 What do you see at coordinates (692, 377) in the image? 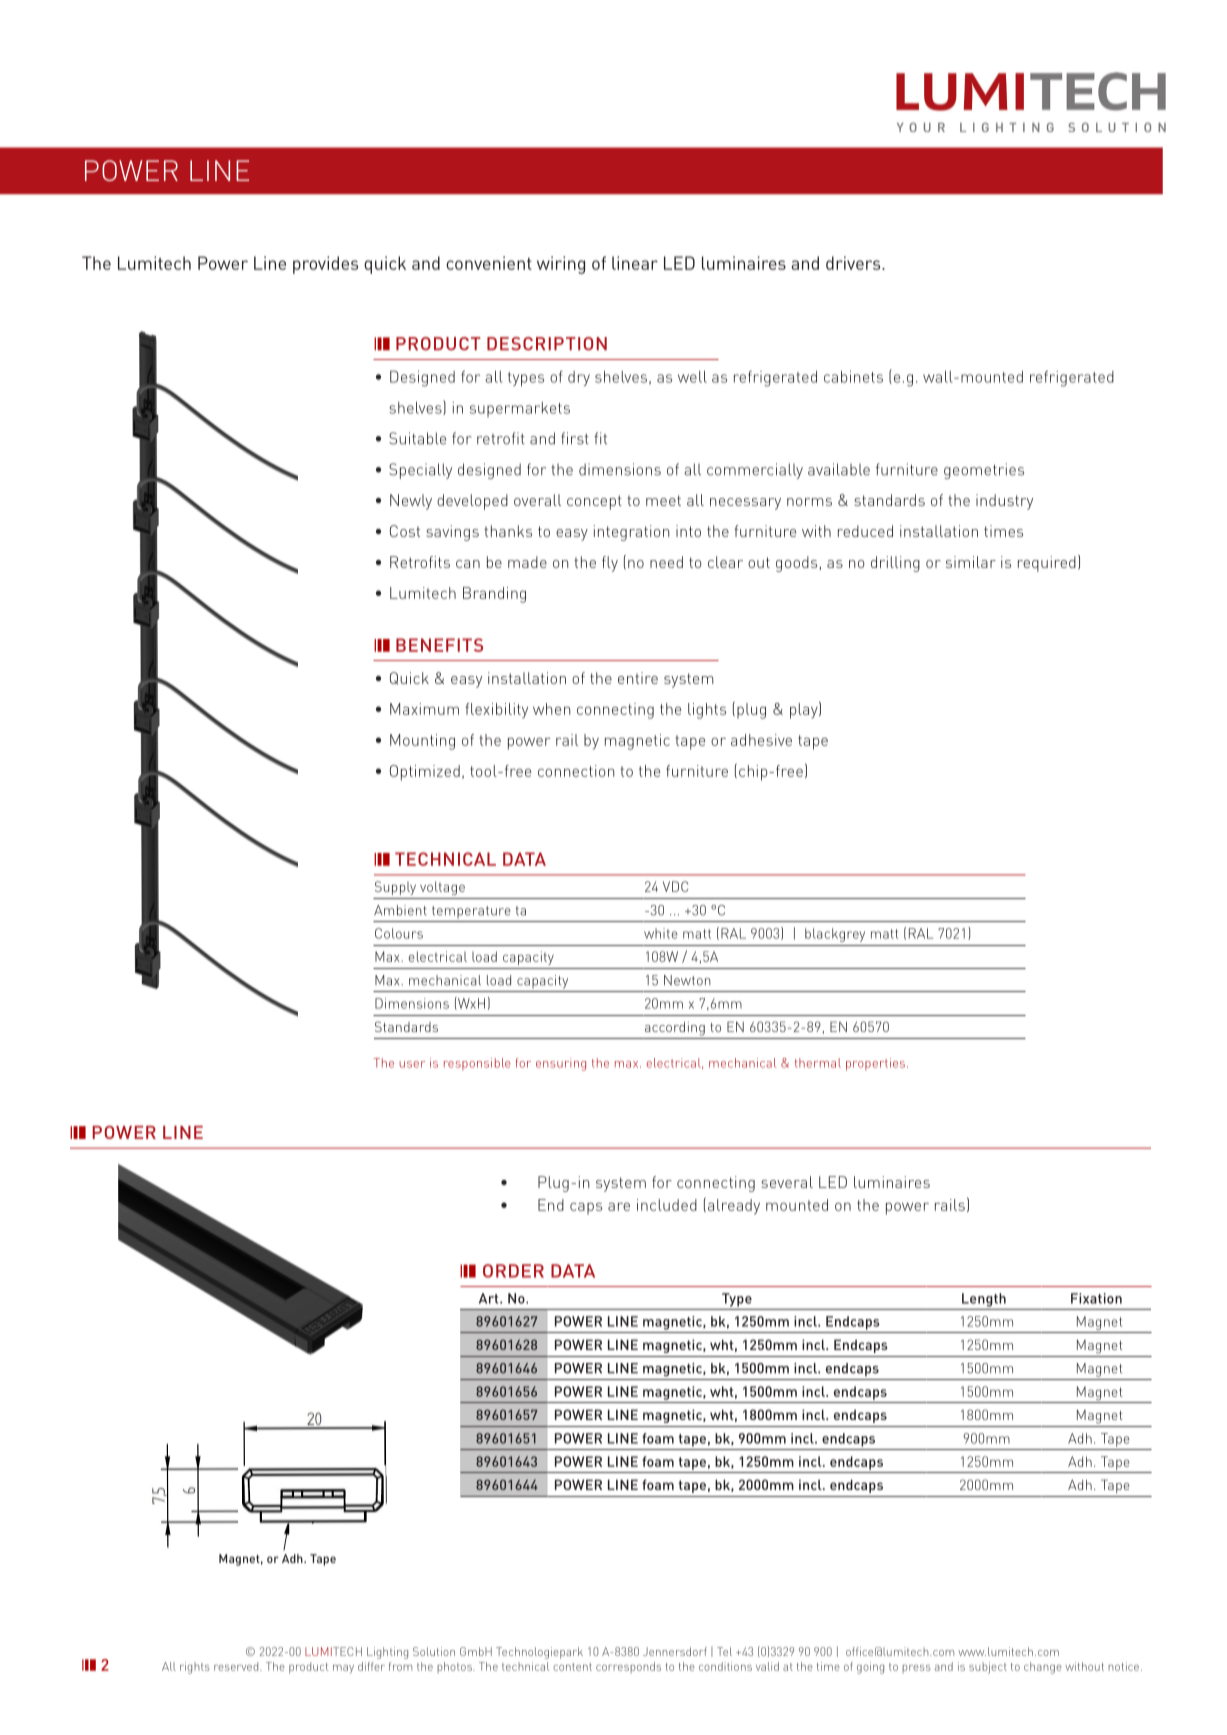
I see `well` at bounding box center [692, 377].
